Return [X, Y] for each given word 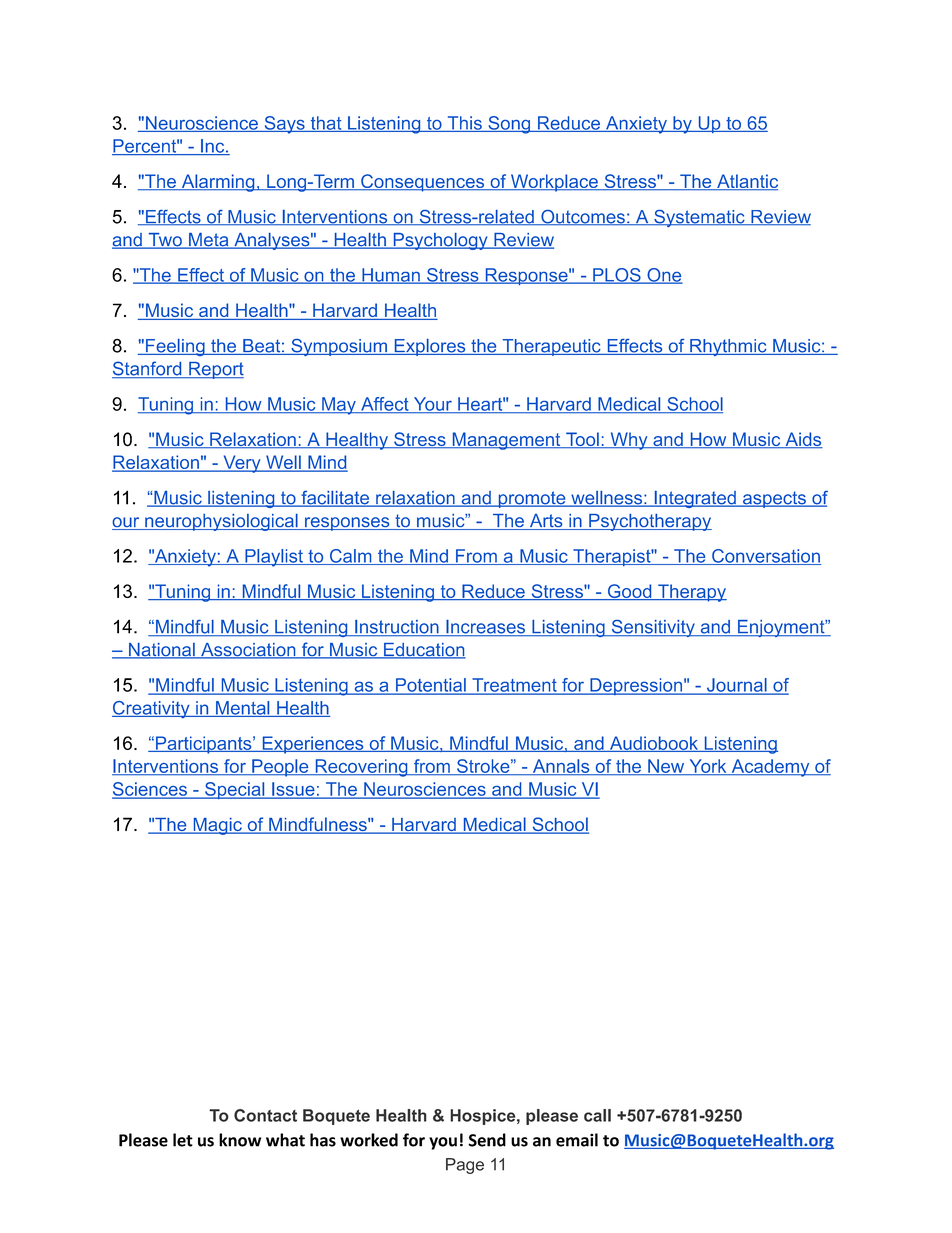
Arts [546, 522]
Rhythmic [728, 347]
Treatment [514, 686]
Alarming [218, 183]
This [464, 124]
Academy [770, 768]
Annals [561, 767]
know [240, 1140]
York [708, 767]
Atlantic [746, 182]
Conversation [765, 557]
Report [215, 370]
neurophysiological [221, 522]
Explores [430, 347]
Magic [217, 826]
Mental [243, 709]
